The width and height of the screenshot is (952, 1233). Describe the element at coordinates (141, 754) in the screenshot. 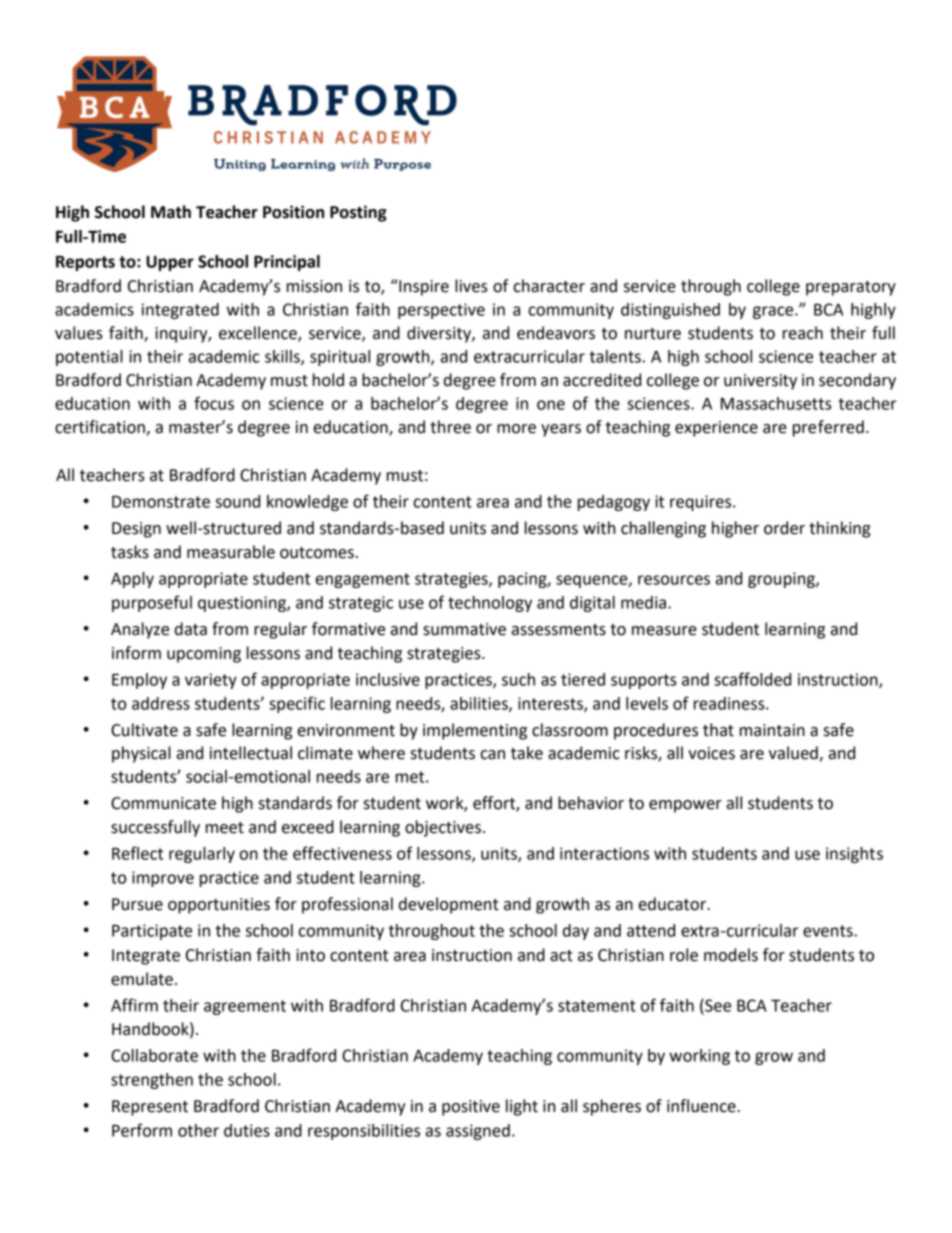

I see `physical` at that location.
